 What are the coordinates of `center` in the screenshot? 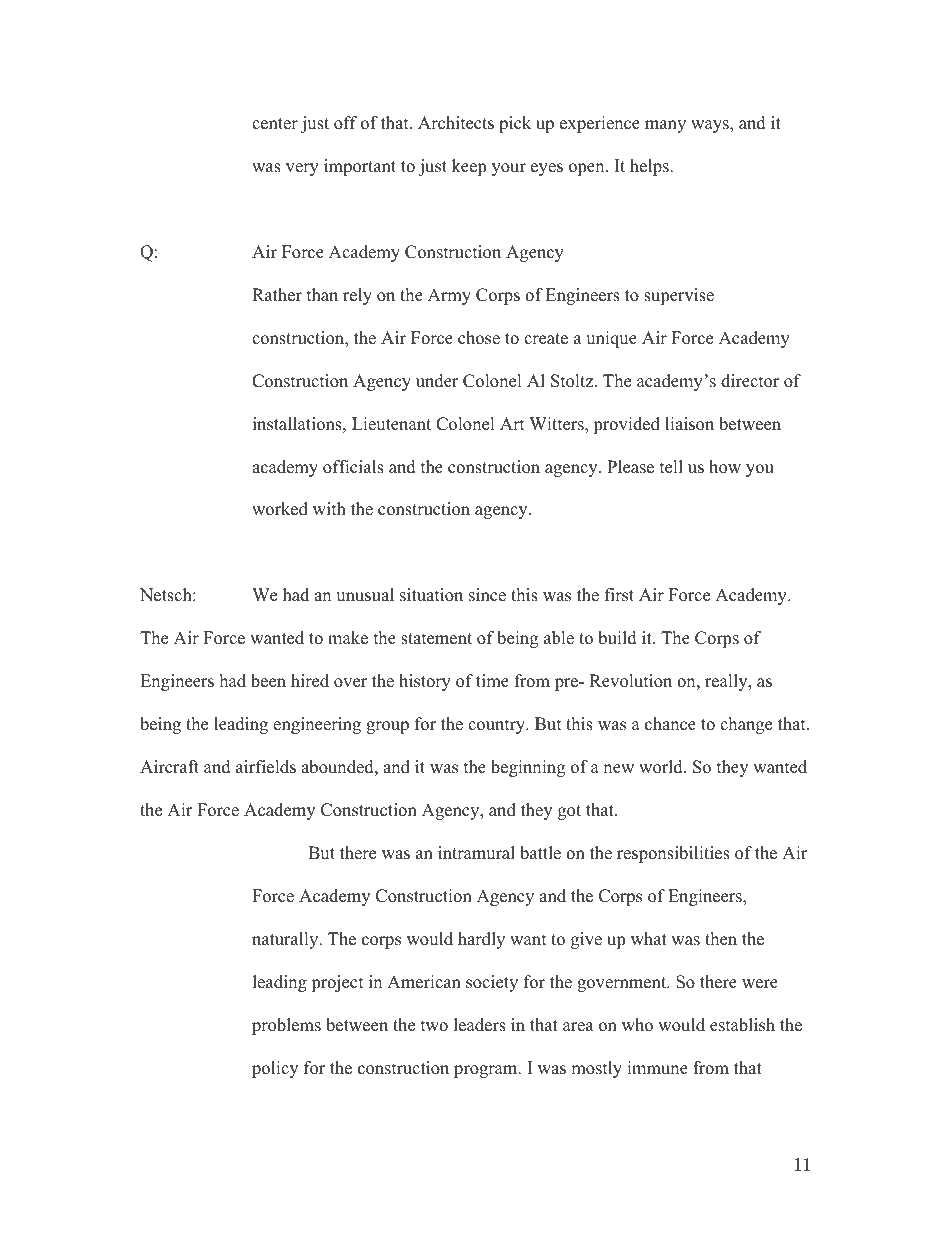 It's located at (275, 124).
